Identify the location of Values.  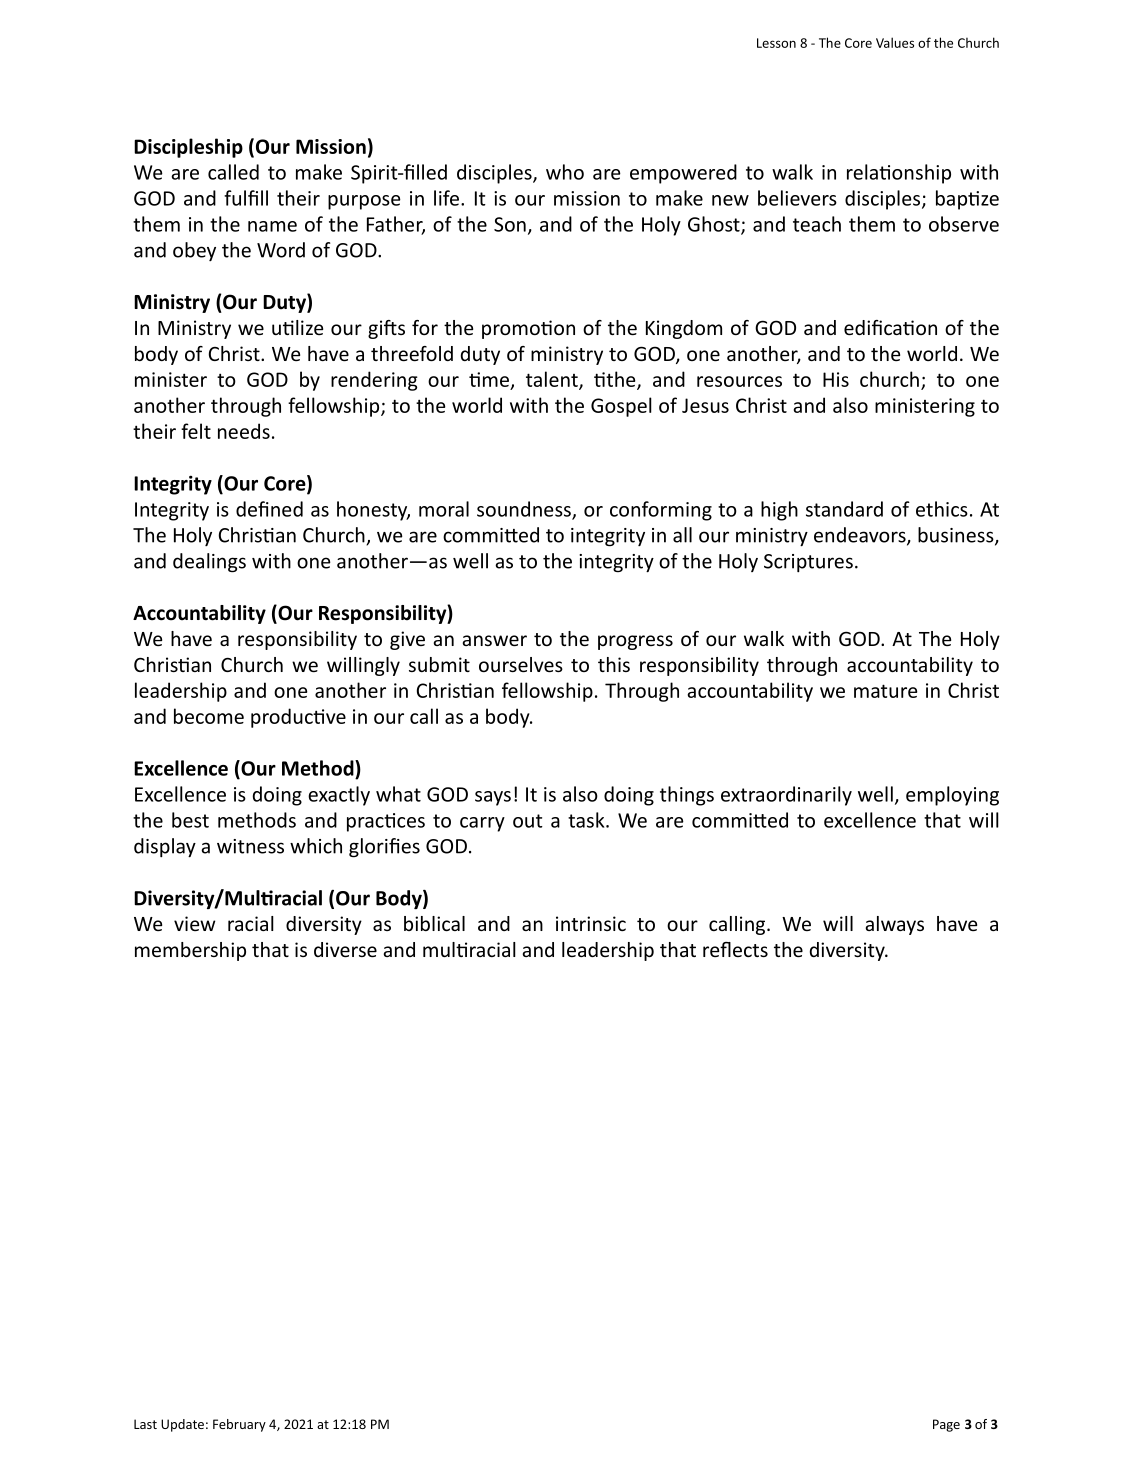
(895, 42).
